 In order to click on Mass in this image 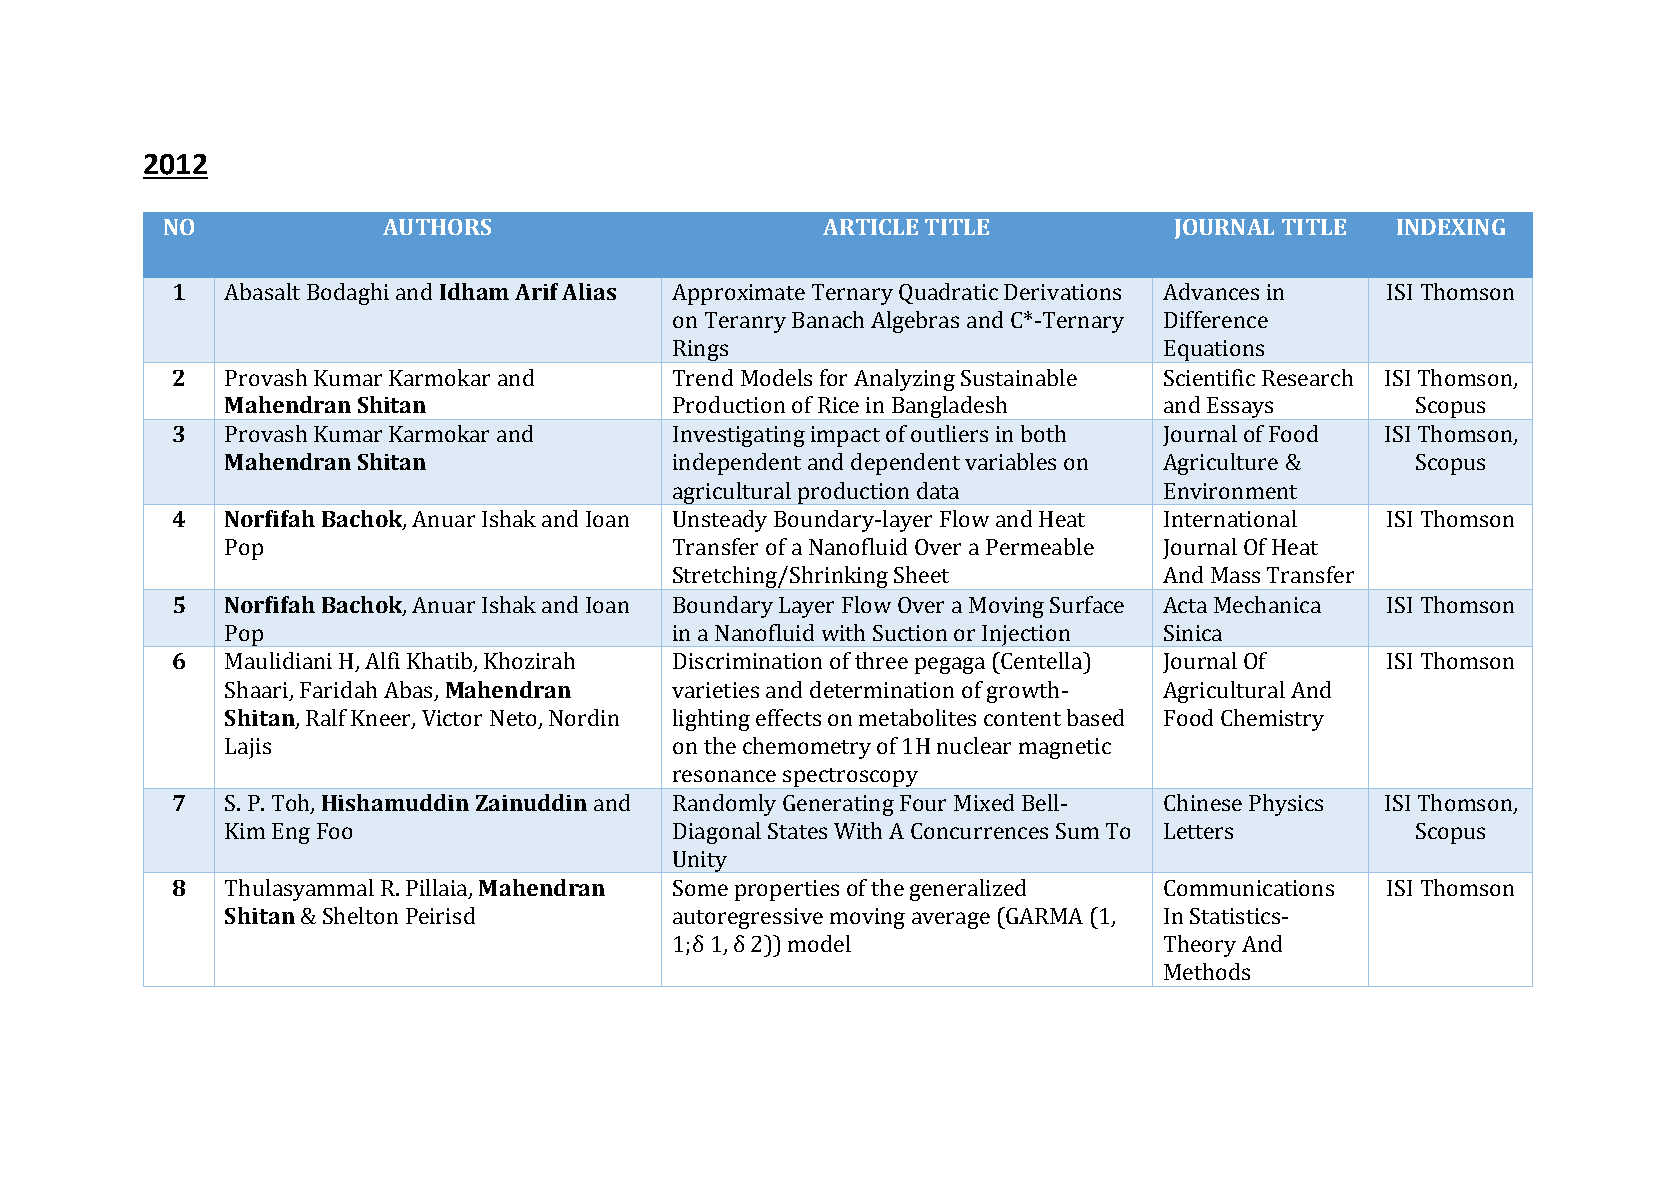, I will do `click(1235, 575)`.
